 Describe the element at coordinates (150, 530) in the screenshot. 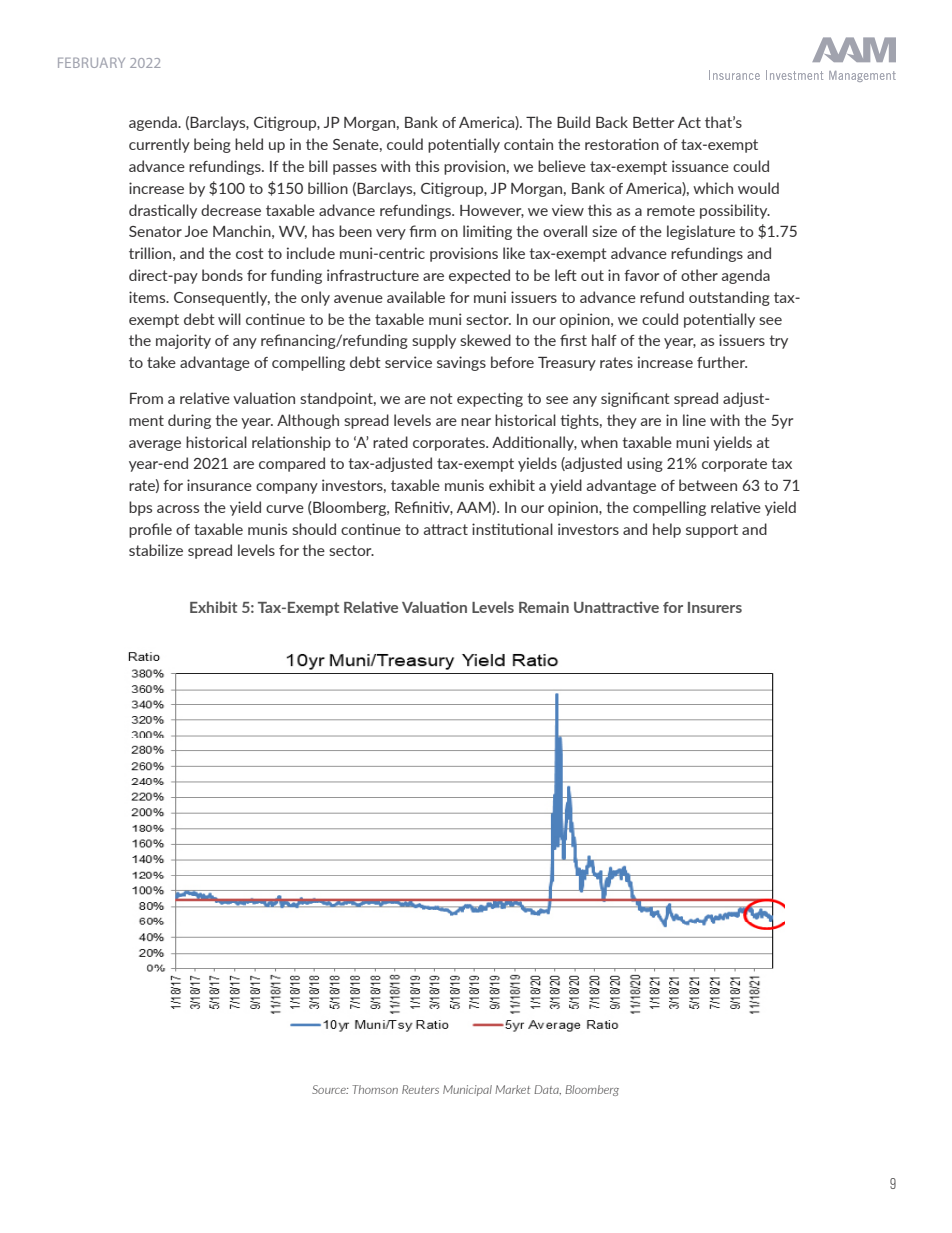

I see `profile` at that location.
